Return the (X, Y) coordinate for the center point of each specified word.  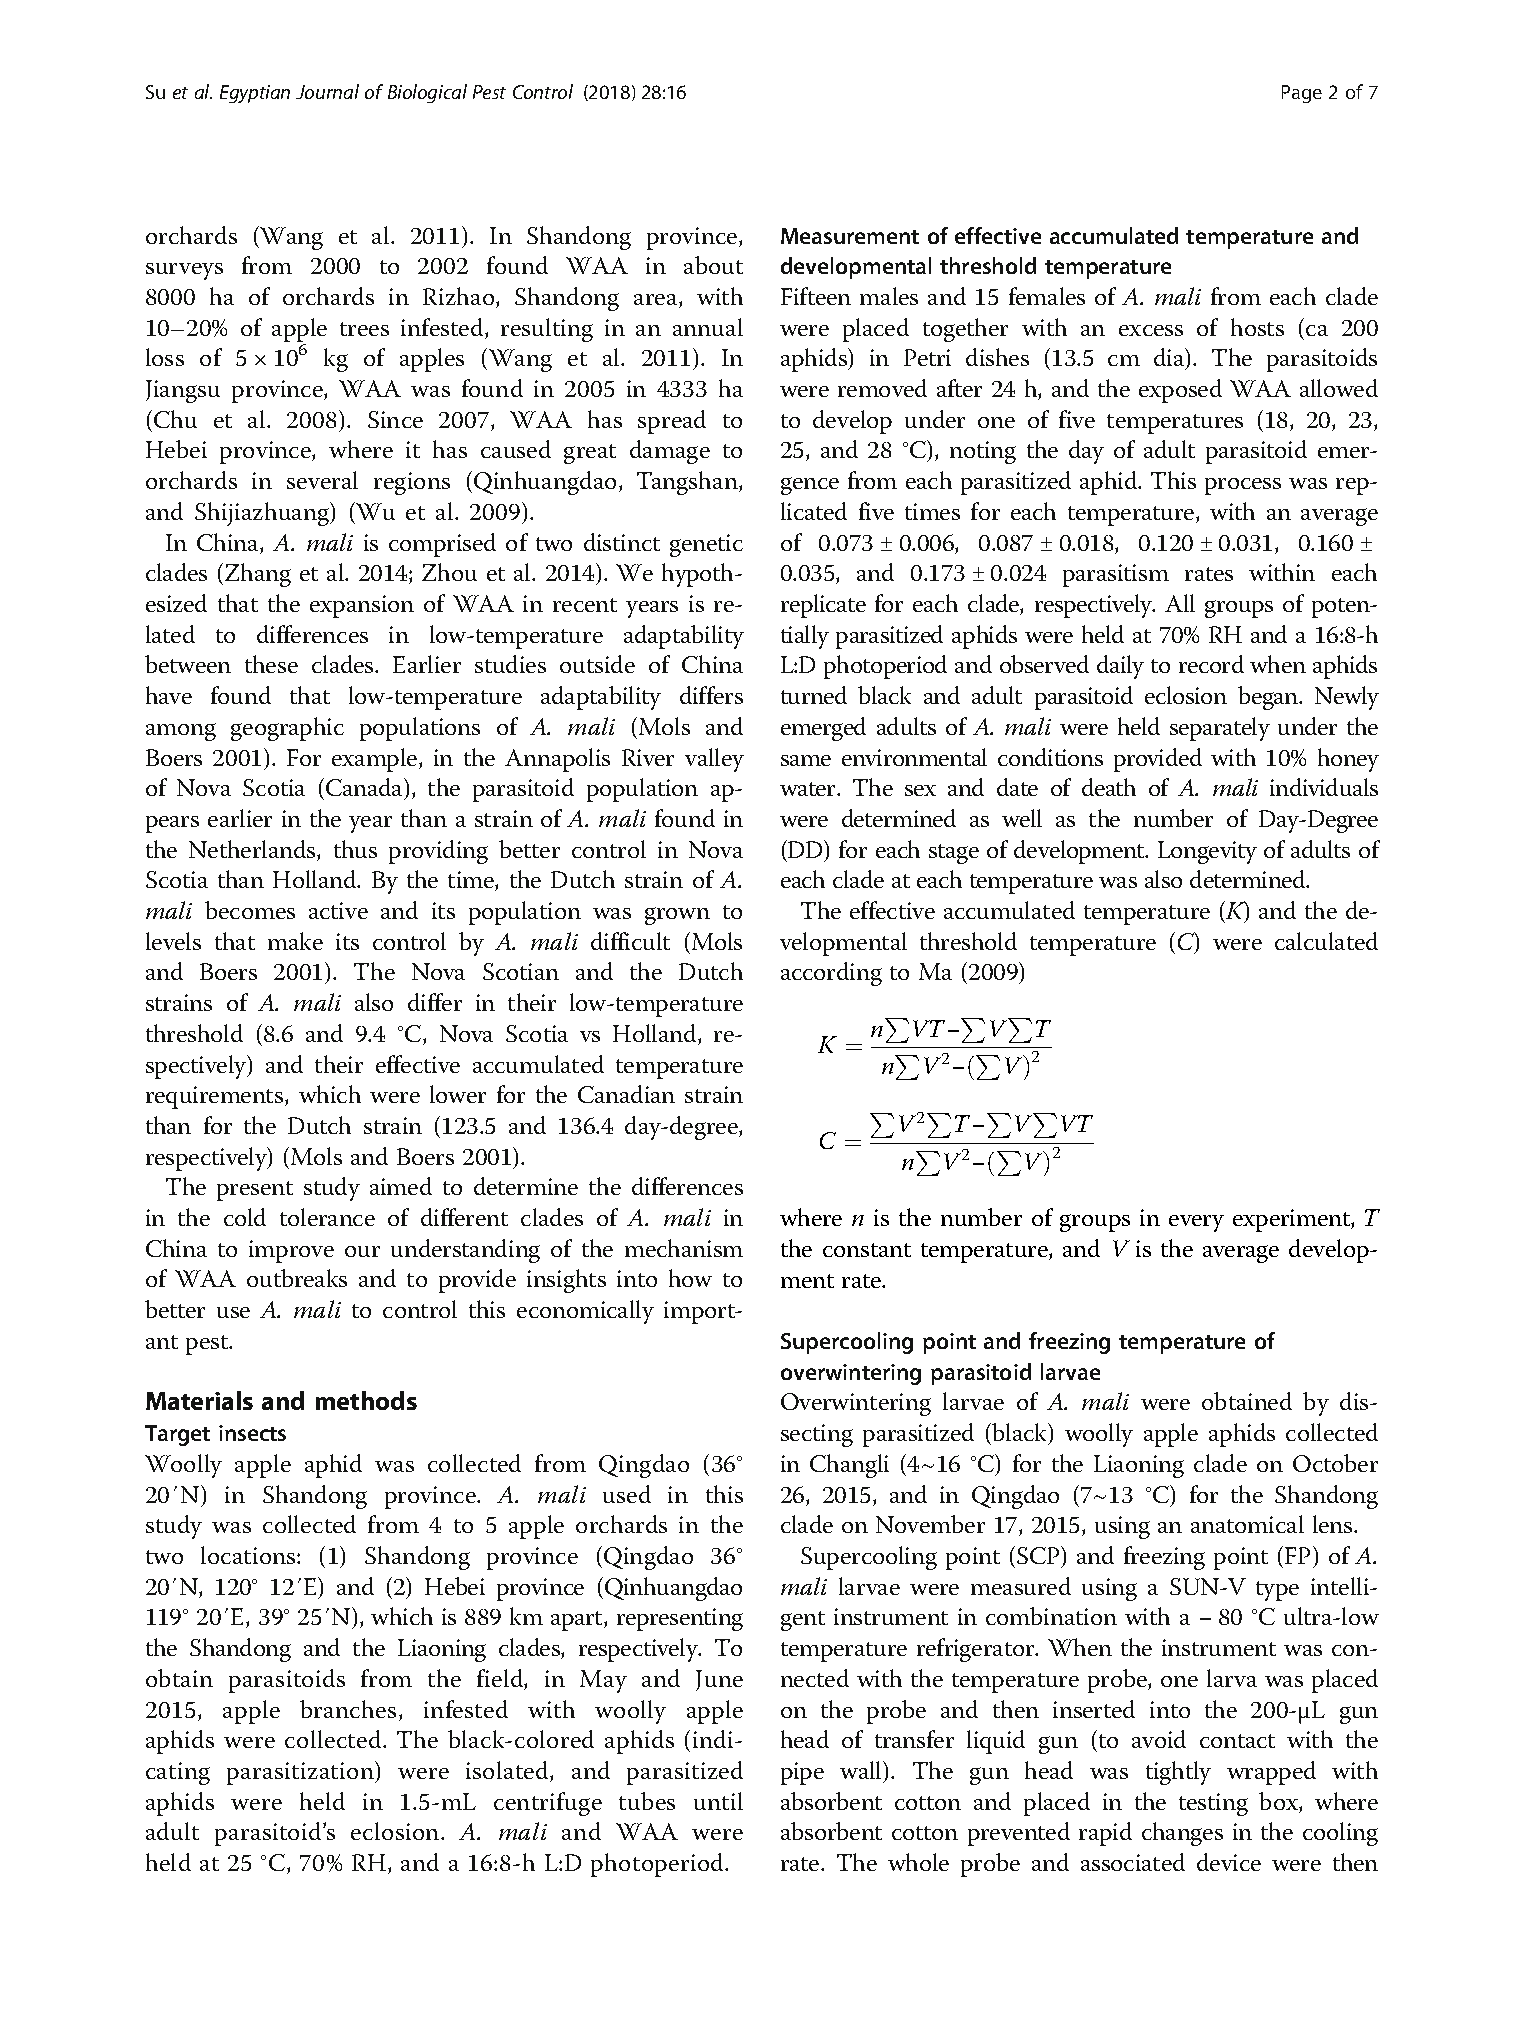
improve (291, 1251)
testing (1213, 1804)
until (718, 1801)
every (1196, 1223)
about (713, 265)
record (1211, 664)
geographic (287, 729)
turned (814, 695)
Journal (327, 91)
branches (348, 1709)
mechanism (684, 1248)
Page (1302, 94)
